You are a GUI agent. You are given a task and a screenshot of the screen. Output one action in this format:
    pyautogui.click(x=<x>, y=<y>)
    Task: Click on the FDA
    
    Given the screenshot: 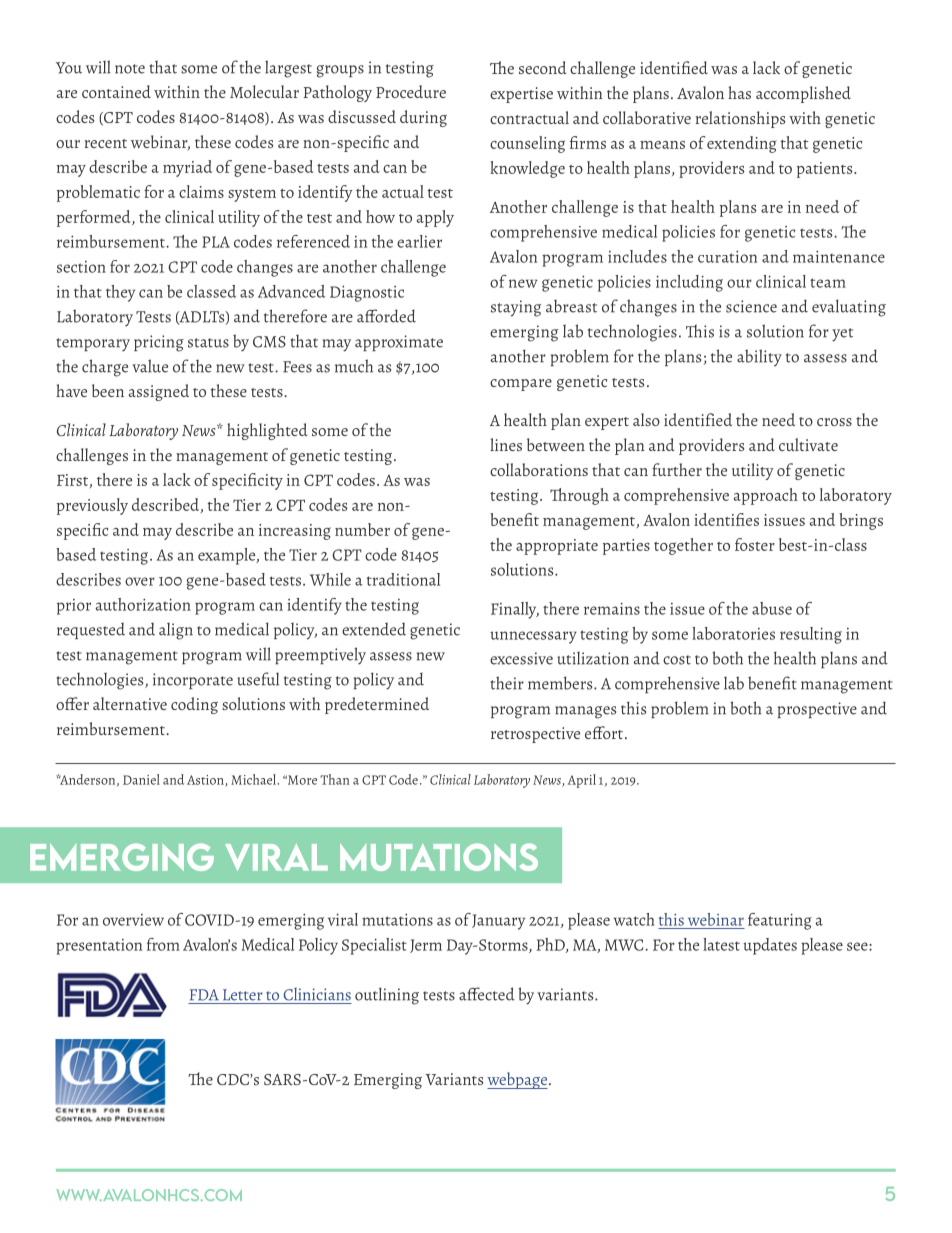 What is the action you would take?
    pyautogui.click(x=204, y=995)
